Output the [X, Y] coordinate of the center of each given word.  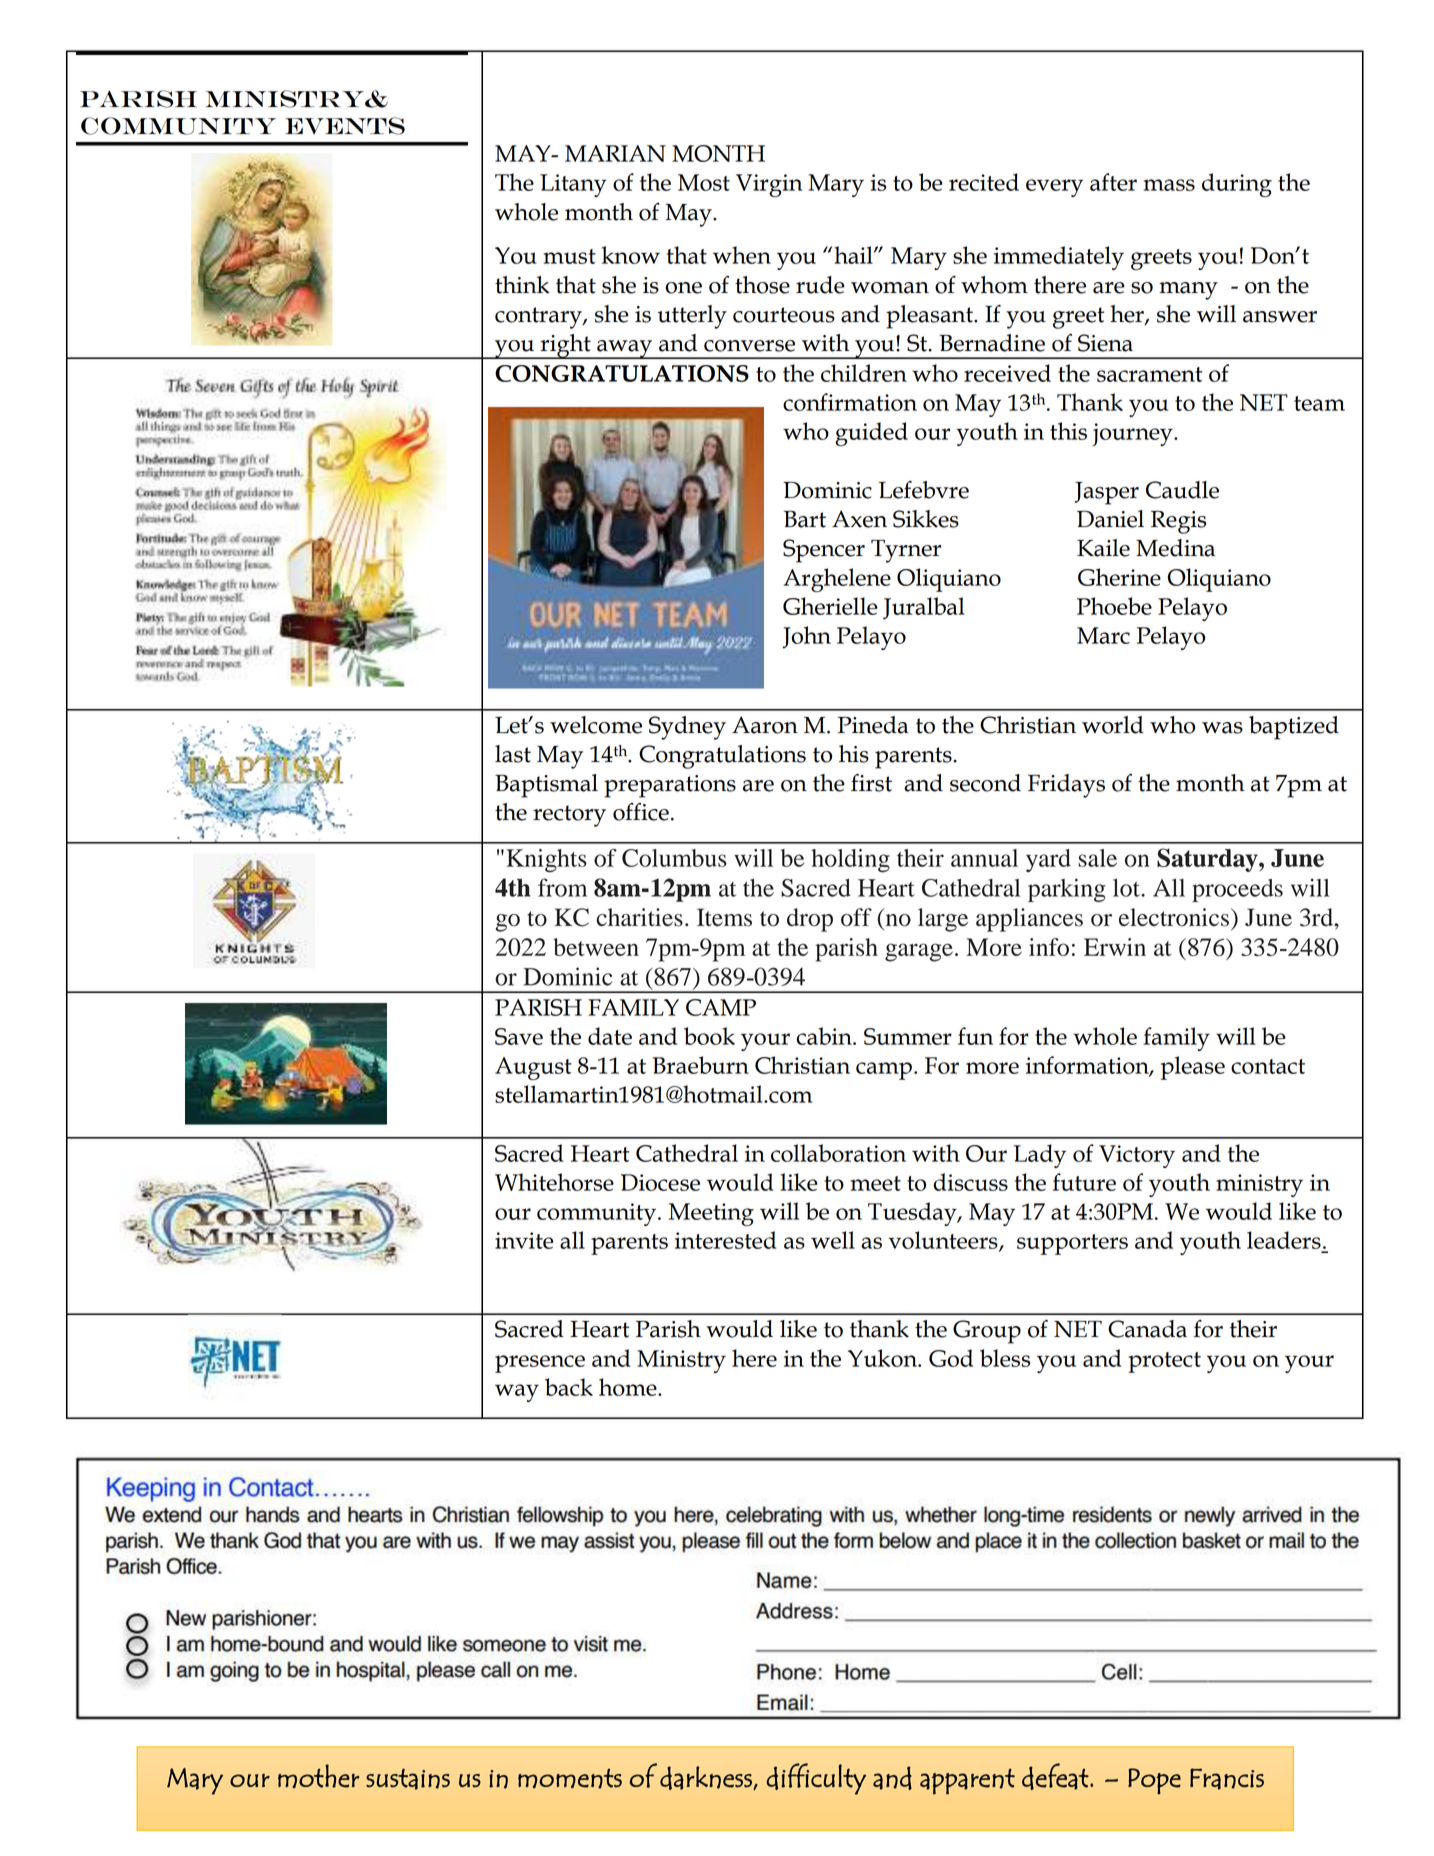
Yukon [883, 1358]
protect [1164, 1362]
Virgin [769, 185]
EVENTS [345, 126]
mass [1169, 185]
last [513, 754]
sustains [408, 1779]
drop [810, 920]
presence [540, 1364]
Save [519, 1036]
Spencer [824, 551]
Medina [1175, 548]
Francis [1227, 1779]
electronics [1174, 917]
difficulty [816, 1779]
